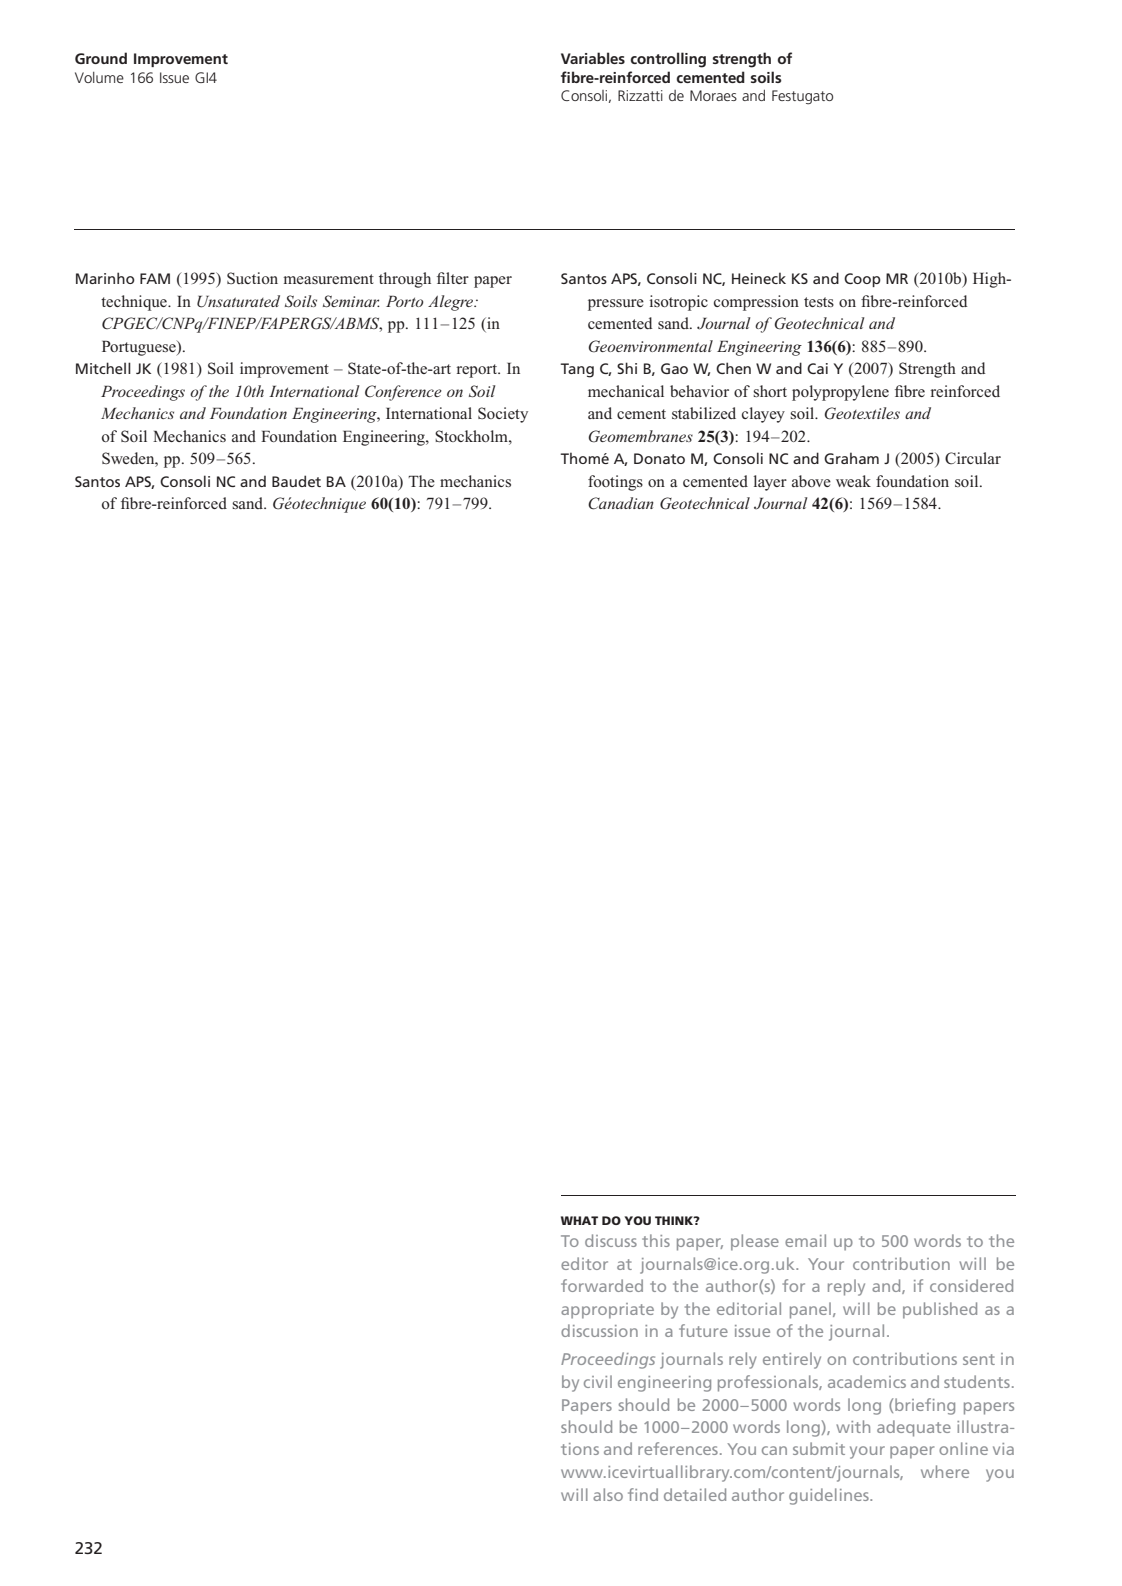  Describe the element at coordinates (853, 481) in the screenshot. I see `weak` at that location.
